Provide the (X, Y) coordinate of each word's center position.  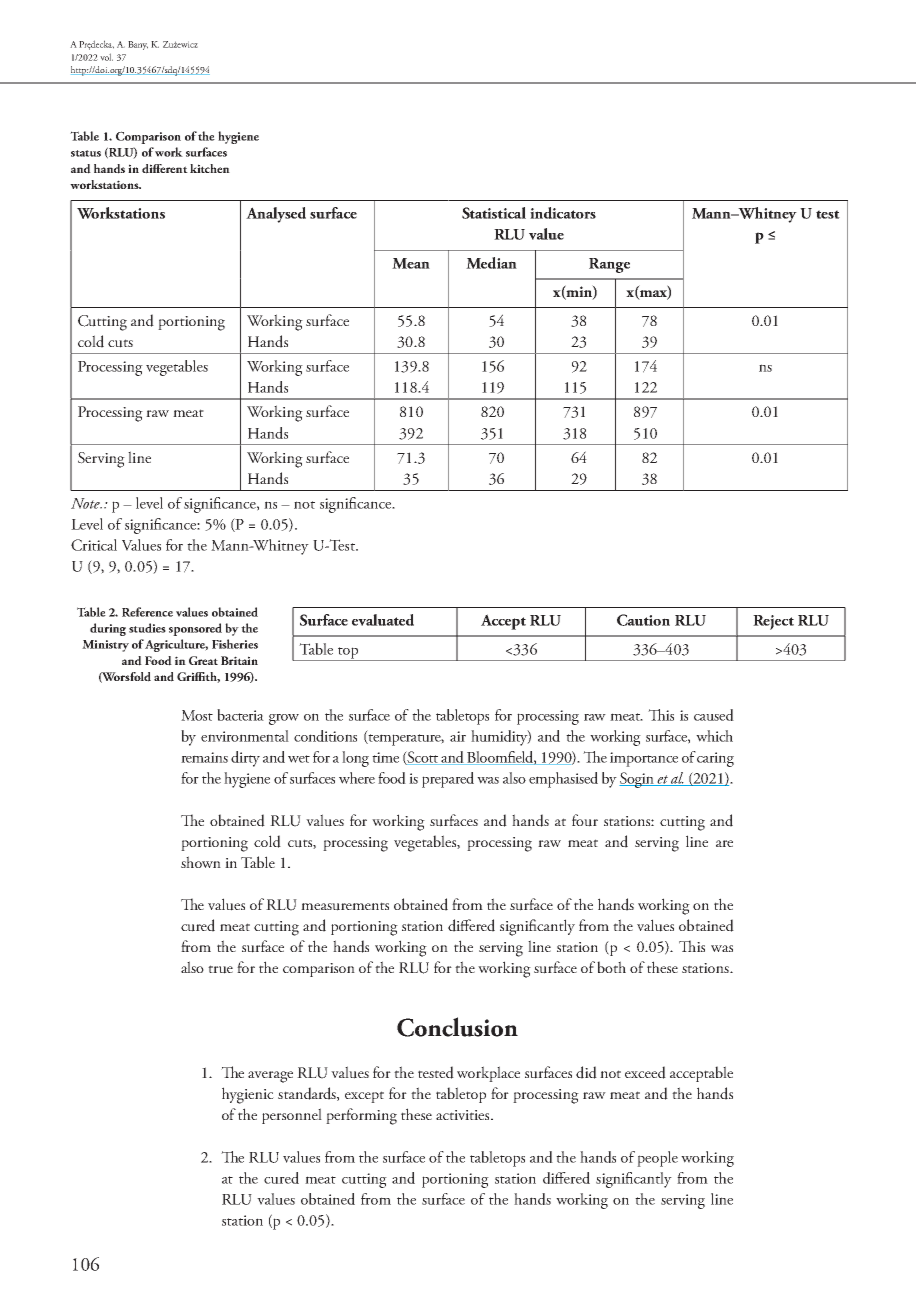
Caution (643, 620)
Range (609, 265)
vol (106, 57)
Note (86, 503)
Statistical (494, 213)
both (611, 967)
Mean (411, 263)
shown (201, 862)
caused (714, 715)
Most (197, 715)
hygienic (248, 1095)
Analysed (276, 215)
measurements (345, 906)
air (458, 736)
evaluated (383, 620)
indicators (563, 213)
